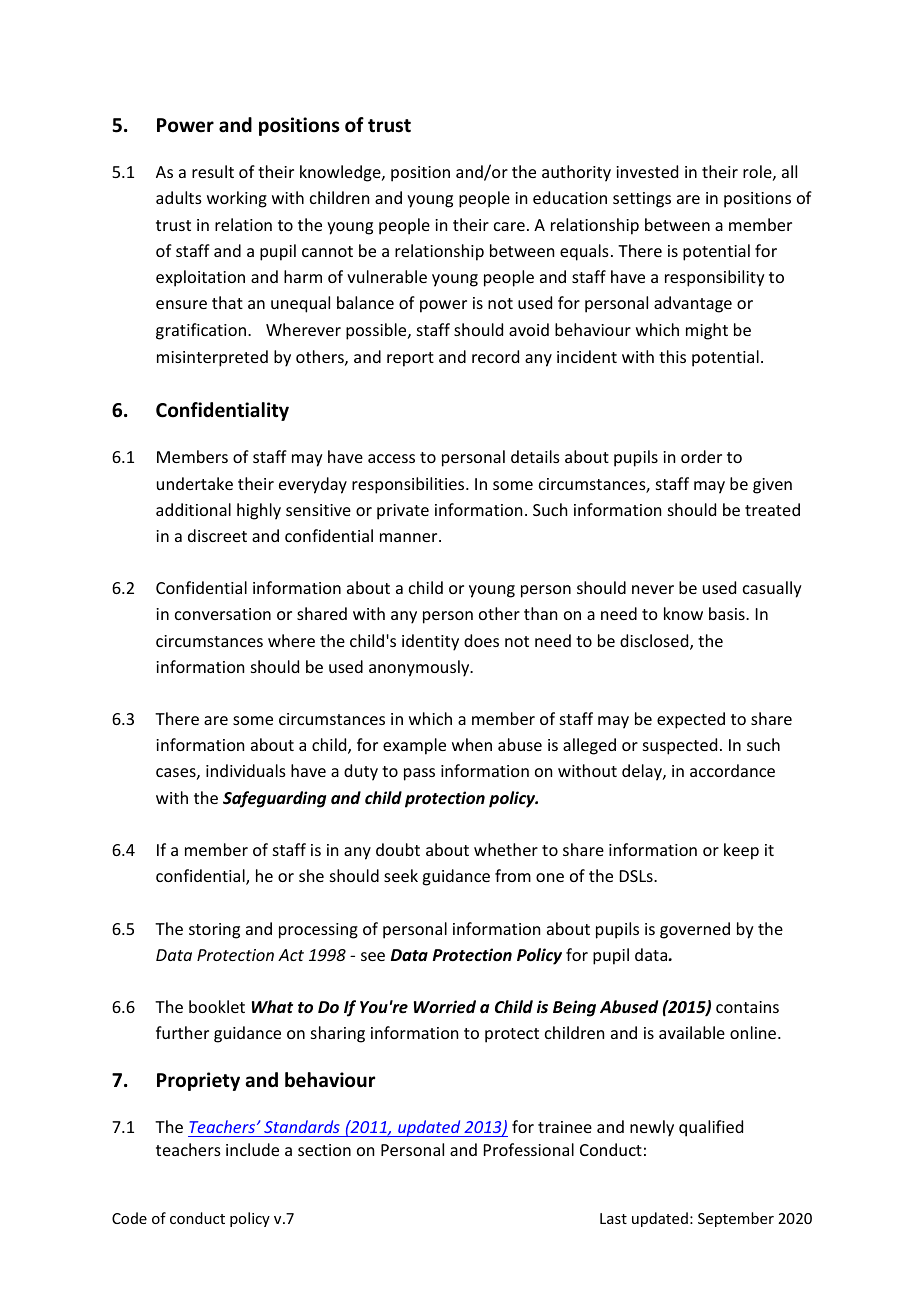 The width and height of the image is (924, 1308). What do you see at coordinates (179, 197) in the image?
I see `adults` at bounding box center [179, 197].
